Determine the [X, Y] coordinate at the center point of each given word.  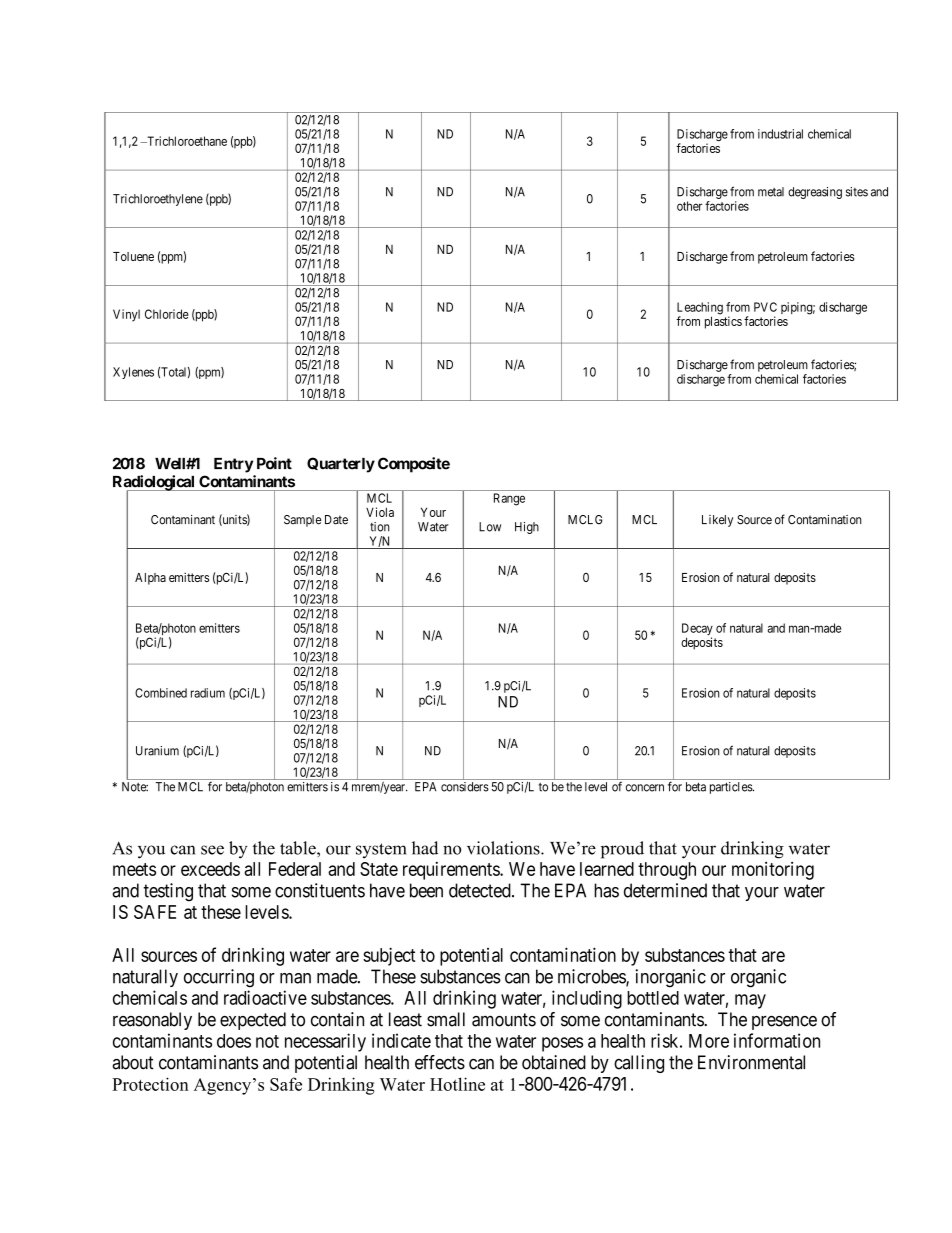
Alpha [150, 579]
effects [440, 1062]
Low [490, 527]
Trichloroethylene [158, 200]
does [234, 1041]
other [689, 206]
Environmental [751, 1062]
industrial [780, 134]
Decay [697, 630]
